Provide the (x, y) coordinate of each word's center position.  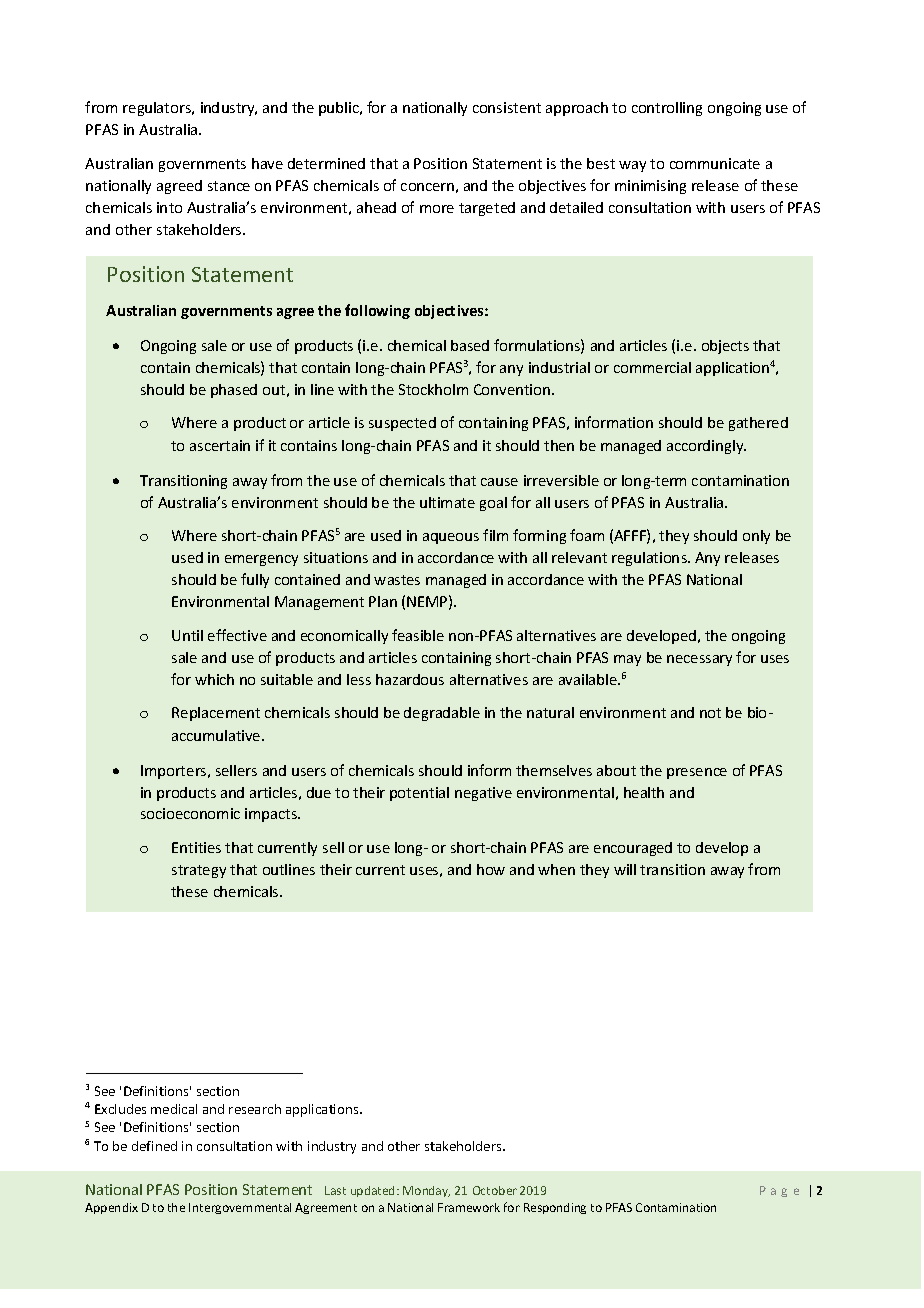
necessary (699, 660)
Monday (426, 1191)
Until (187, 635)
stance (229, 186)
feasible (418, 635)
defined (154, 1146)
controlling (667, 109)
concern (427, 187)
